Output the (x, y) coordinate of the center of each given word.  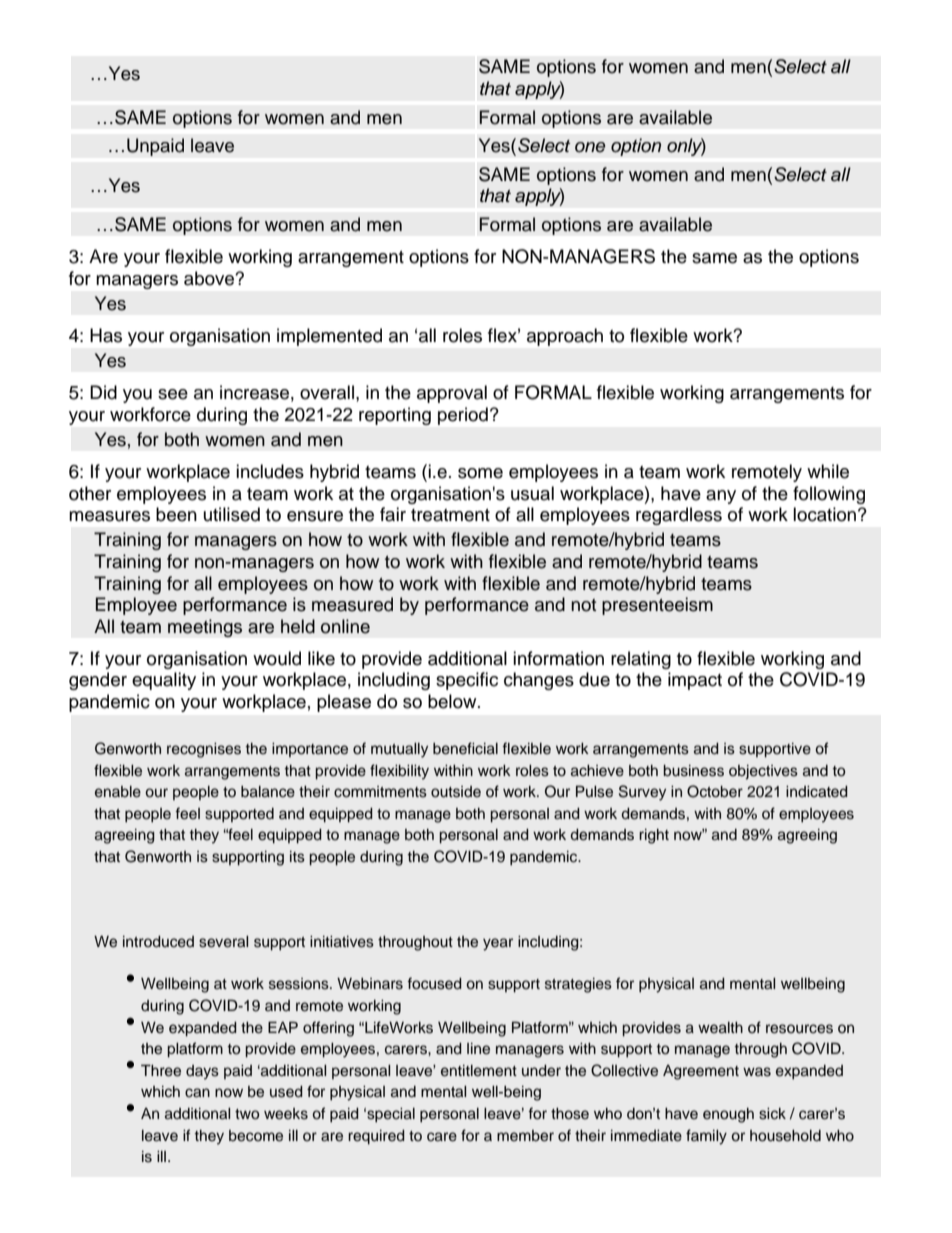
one (590, 147)
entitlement (479, 1071)
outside (456, 792)
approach (565, 337)
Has (106, 335)
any (721, 497)
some (480, 473)
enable (118, 792)
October (715, 791)
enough (728, 1115)
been (176, 514)
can (197, 1093)
